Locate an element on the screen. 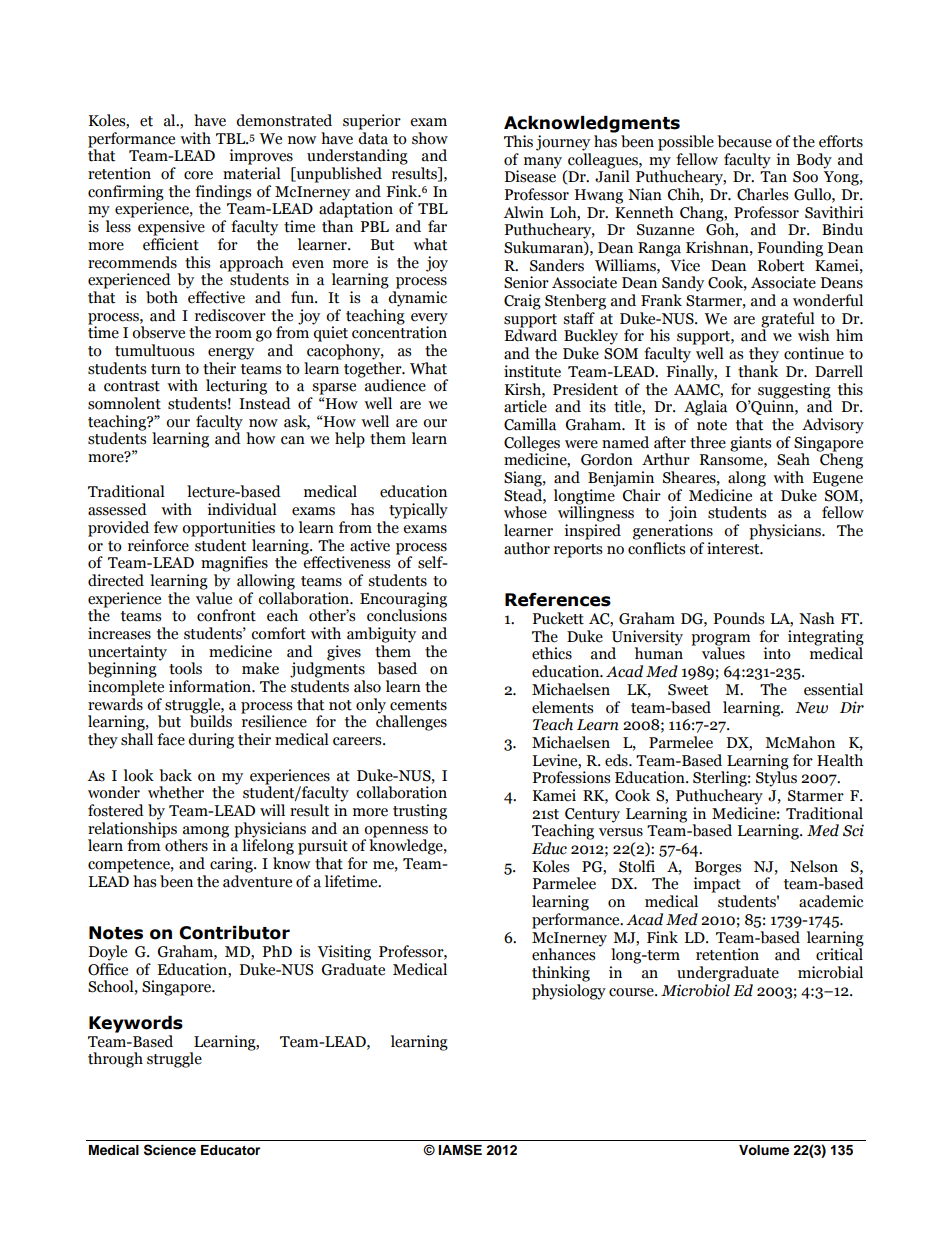 This screenshot has height=1233, width=952. Volume is located at coordinates (764, 1150).
